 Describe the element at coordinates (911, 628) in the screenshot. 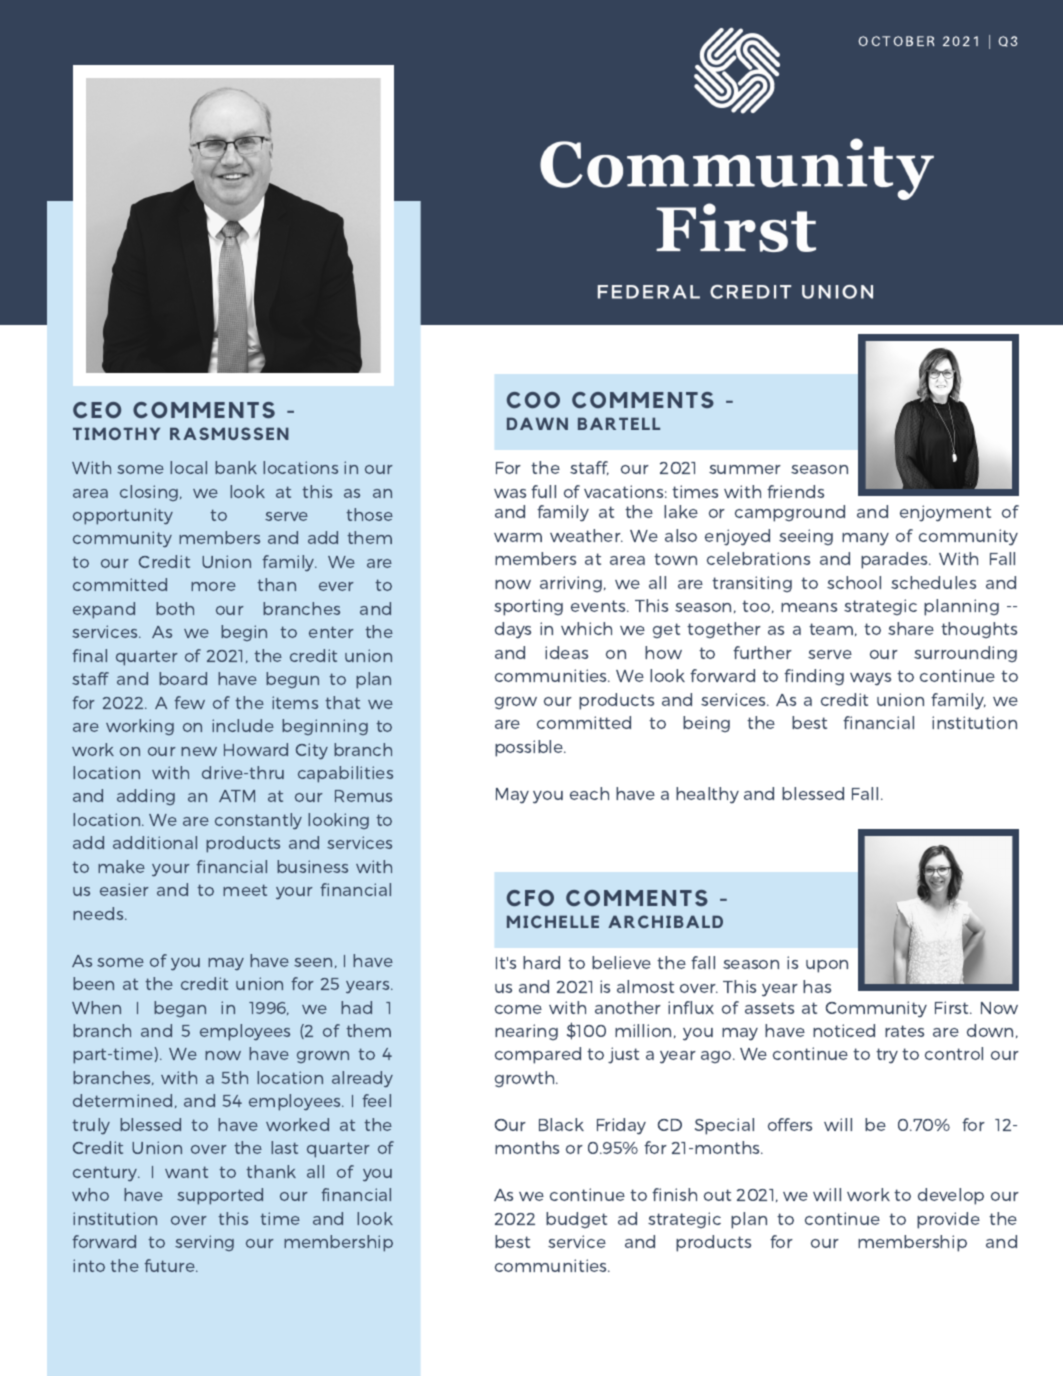

I see `share` at that location.
